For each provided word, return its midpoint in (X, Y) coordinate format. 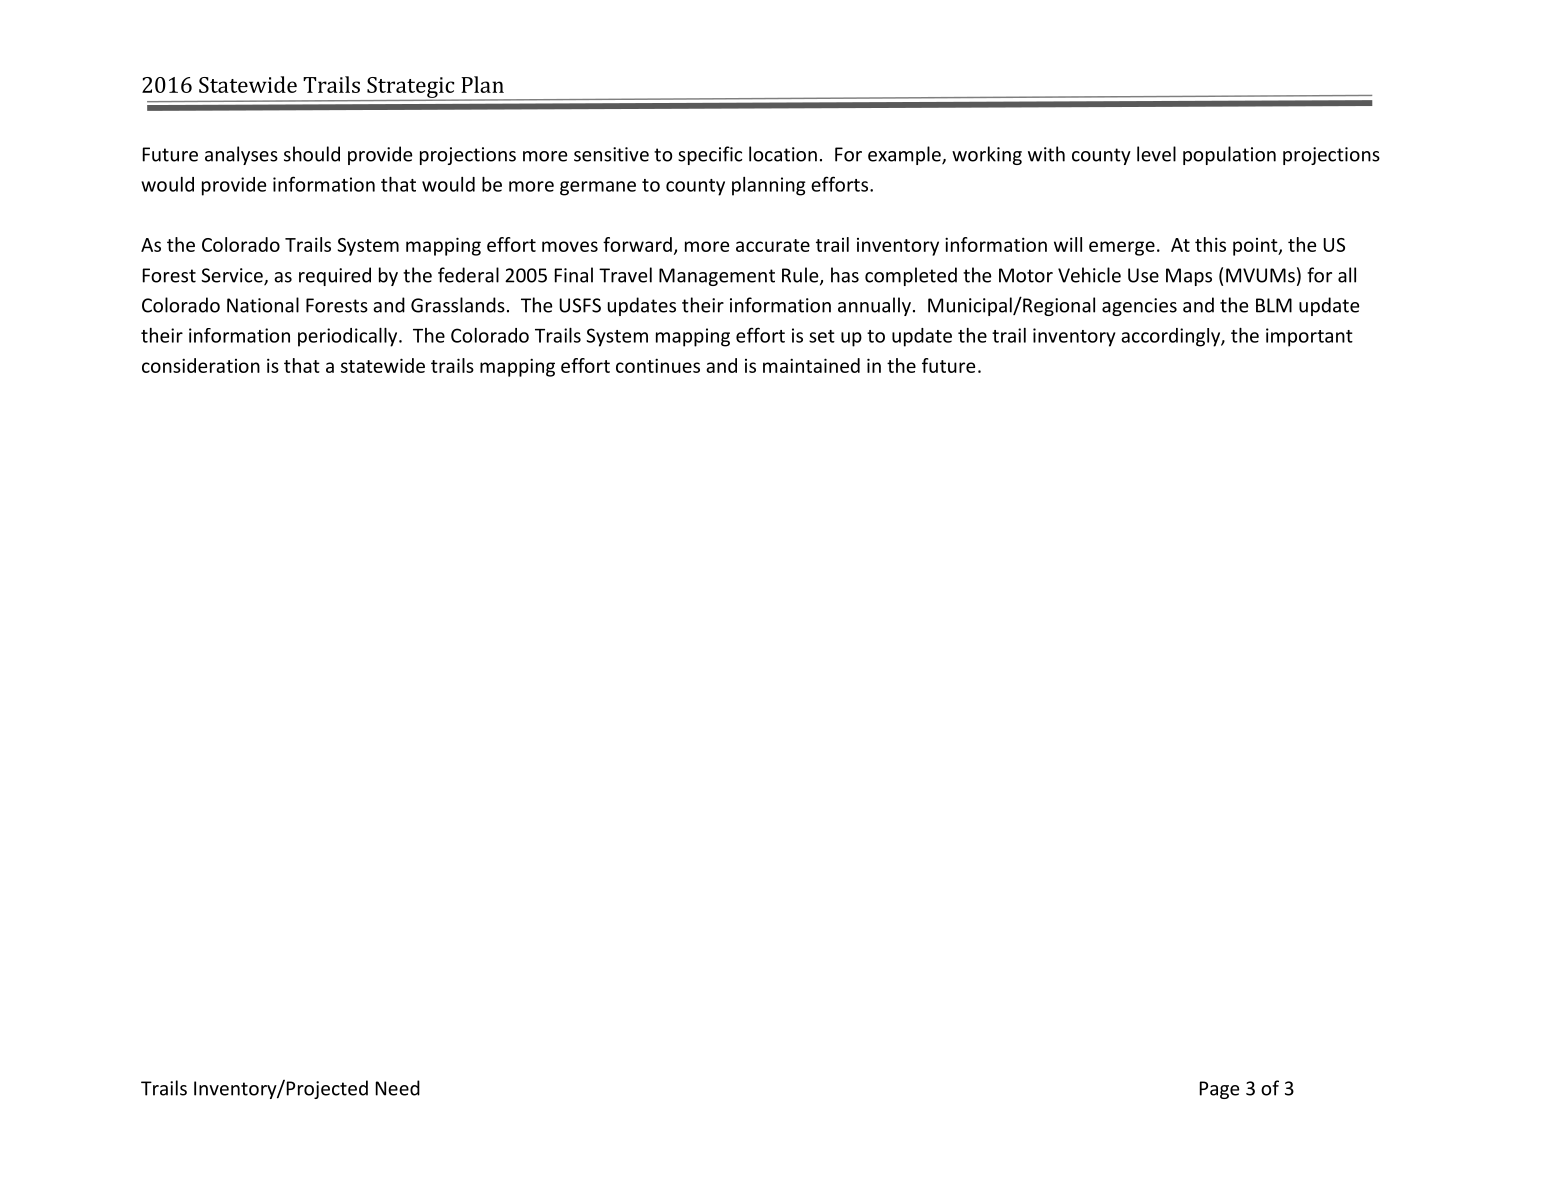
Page (1220, 1090)
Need (398, 1088)
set (822, 336)
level (1156, 154)
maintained (811, 365)
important (1309, 337)
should (312, 154)
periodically (349, 337)
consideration (201, 365)
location (783, 154)
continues (658, 365)
